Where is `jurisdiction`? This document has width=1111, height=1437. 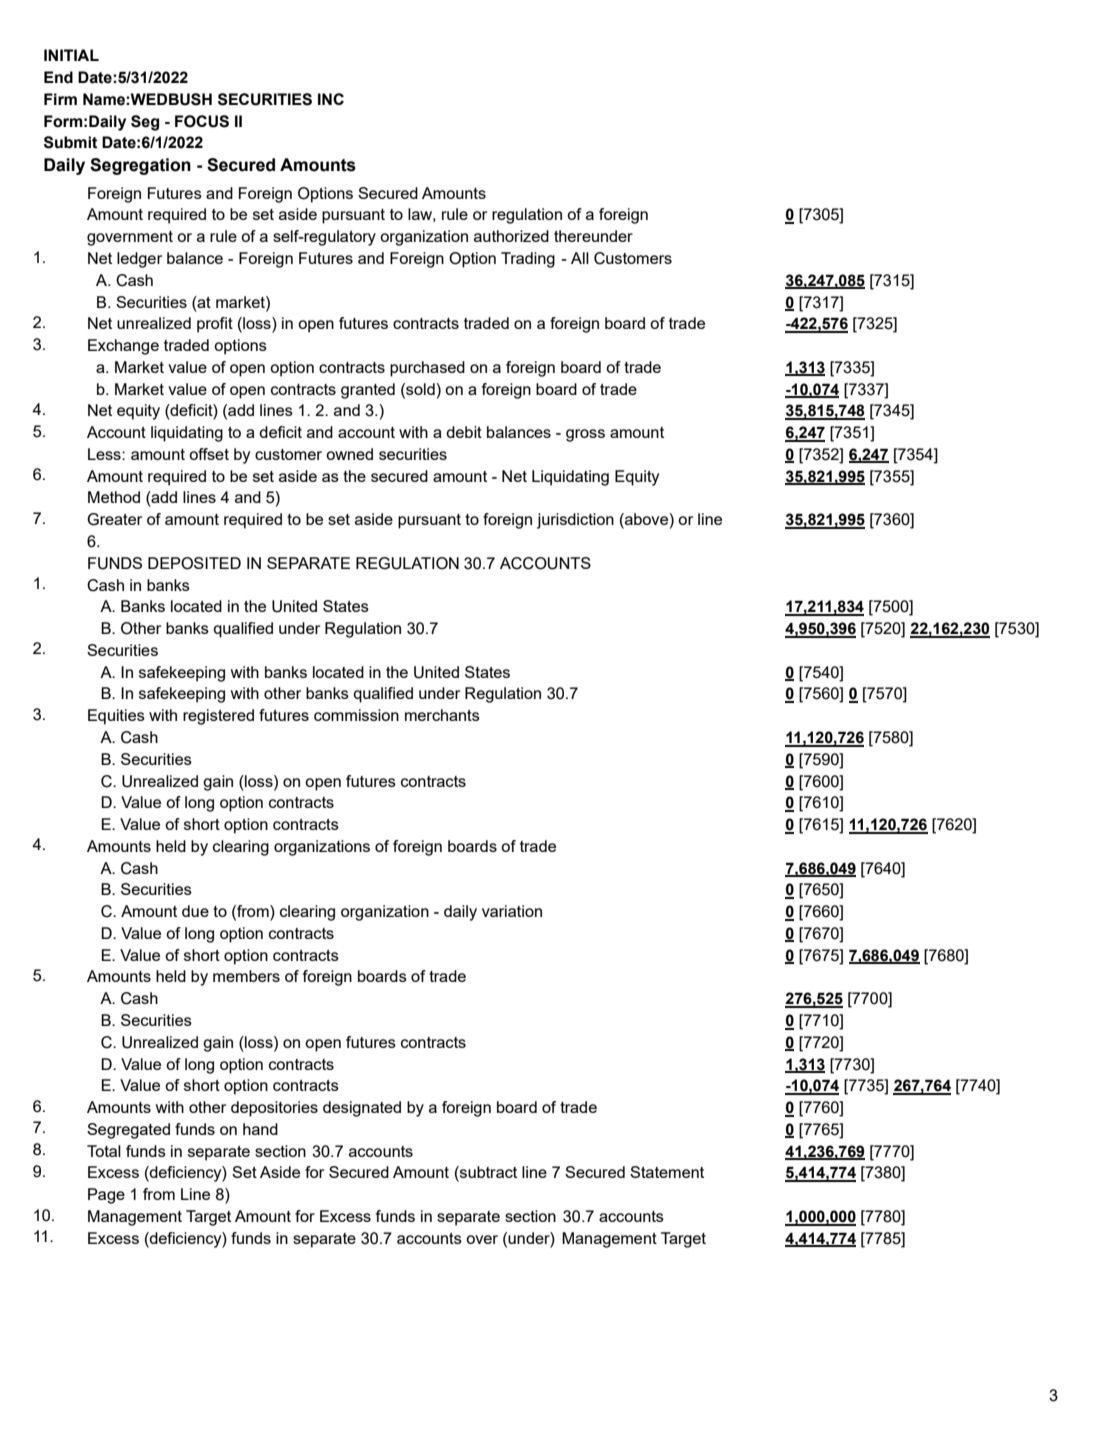
jurisdiction is located at coordinates (575, 521).
